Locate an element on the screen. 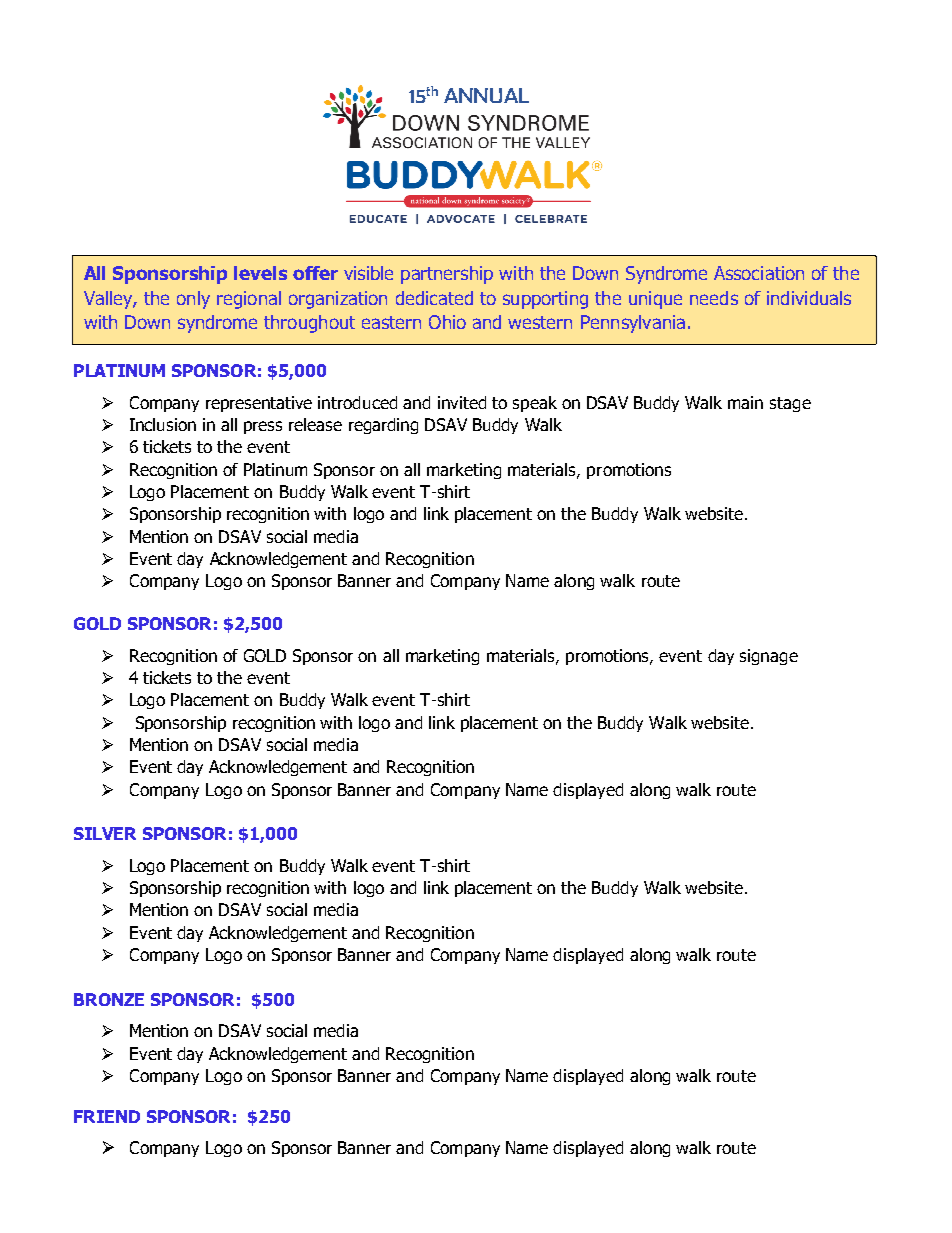  signage is located at coordinates (769, 657).
